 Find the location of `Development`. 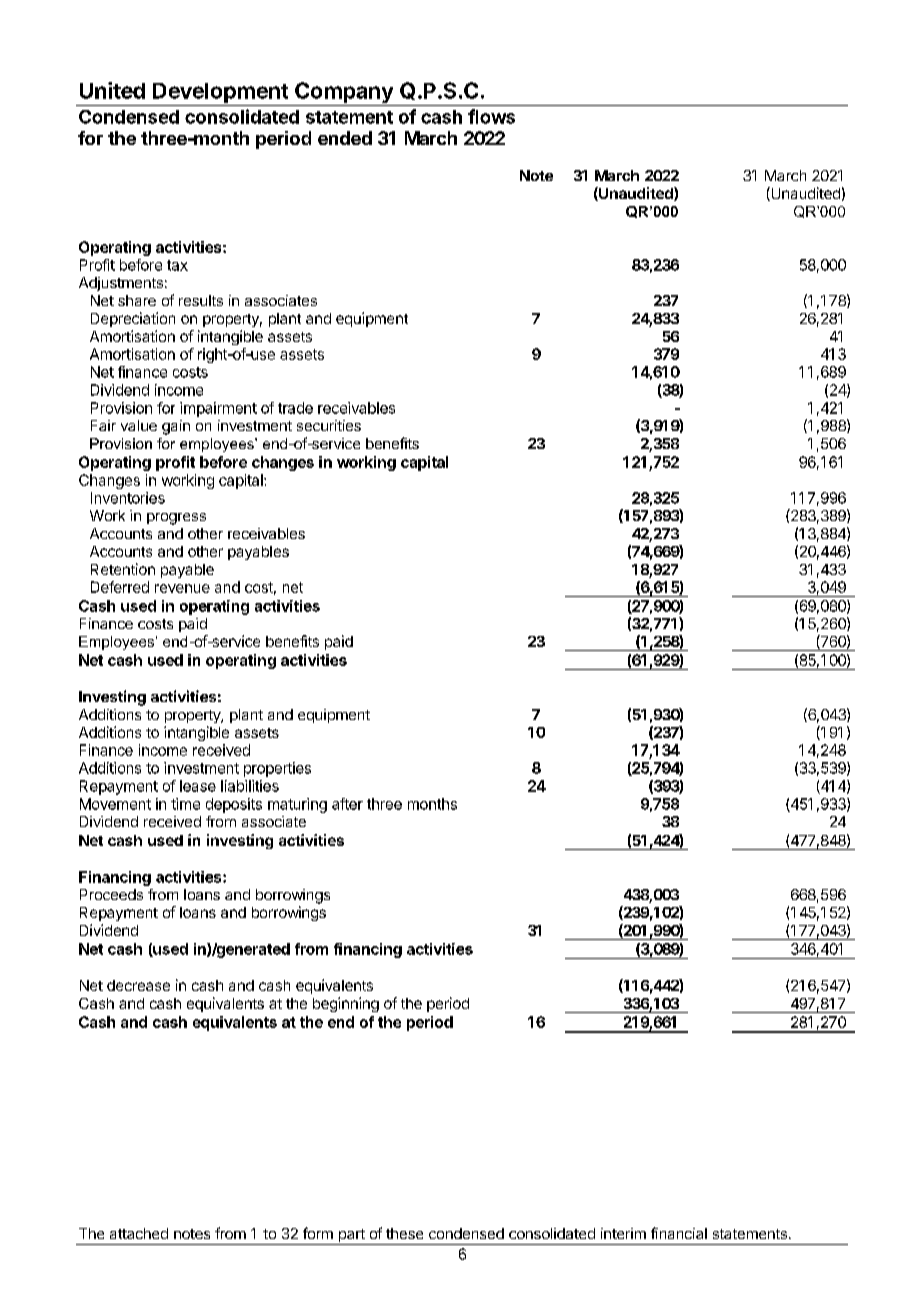

Development is located at coordinates (220, 94).
